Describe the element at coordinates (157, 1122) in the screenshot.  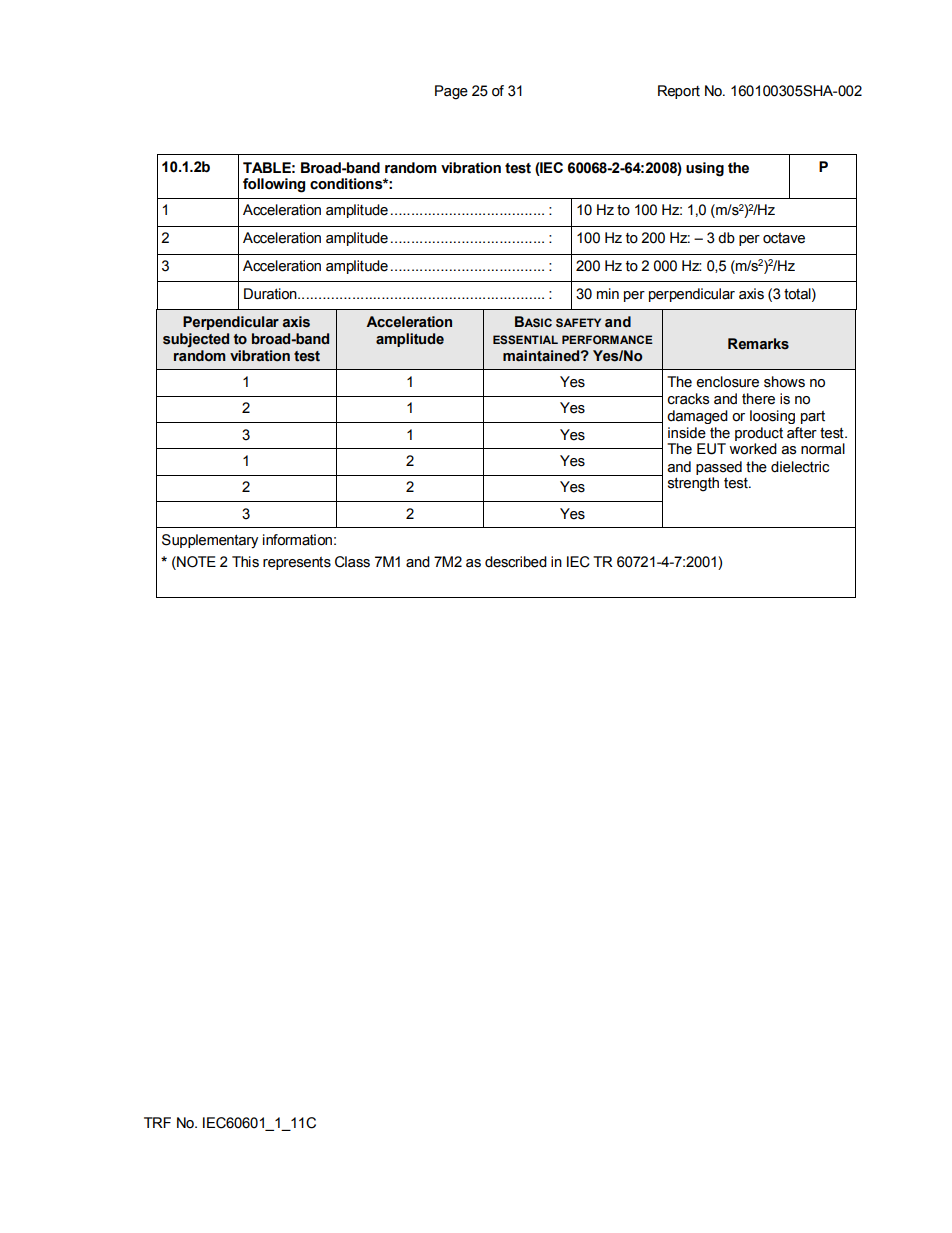
I see `TRF` at that location.
